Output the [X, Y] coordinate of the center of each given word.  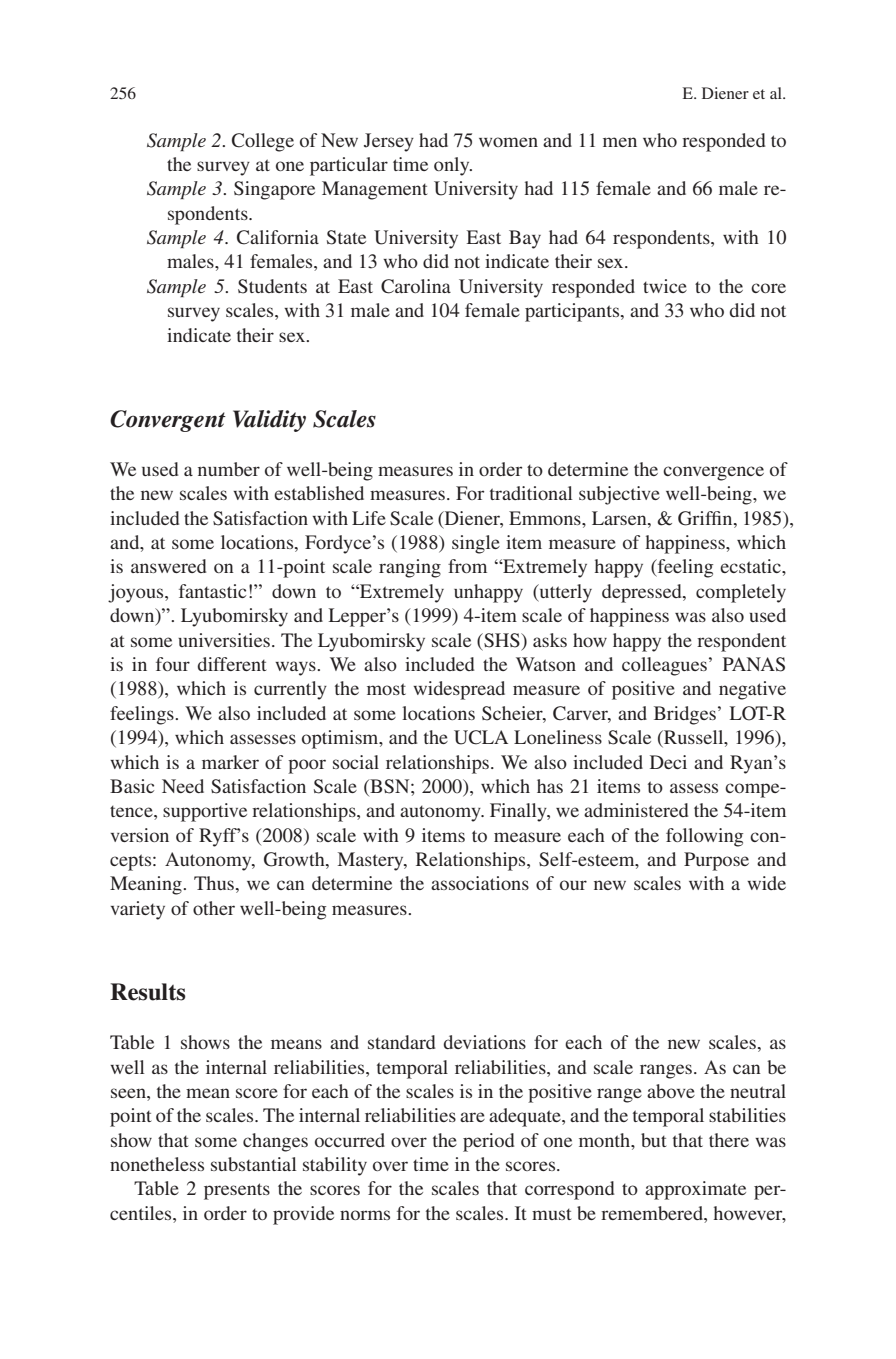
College [263, 142]
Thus [214, 883]
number [229, 469]
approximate [695, 1190]
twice [665, 286]
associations [480, 883]
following [704, 837]
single [476, 544]
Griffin [706, 518]
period [488, 1142]
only [453, 166]
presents [237, 1191]
